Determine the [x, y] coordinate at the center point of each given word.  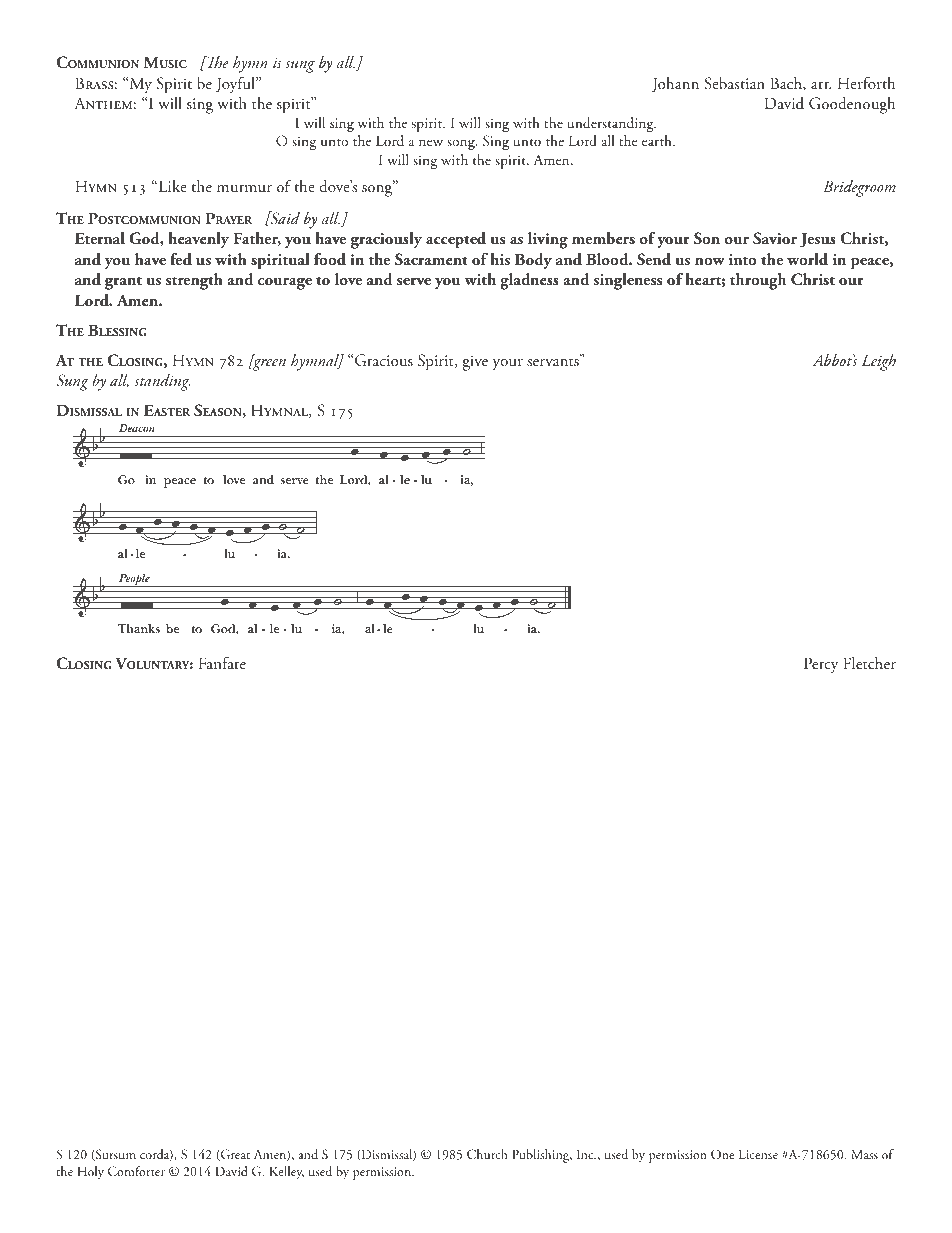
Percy [821, 665]
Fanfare [222, 663]
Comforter [136, 1171]
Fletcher [869, 663]
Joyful [237, 85]
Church [487, 1154]
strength [194, 281]
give [475, 363]
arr [821, 85]
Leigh [879, 362]
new [431, 142]
